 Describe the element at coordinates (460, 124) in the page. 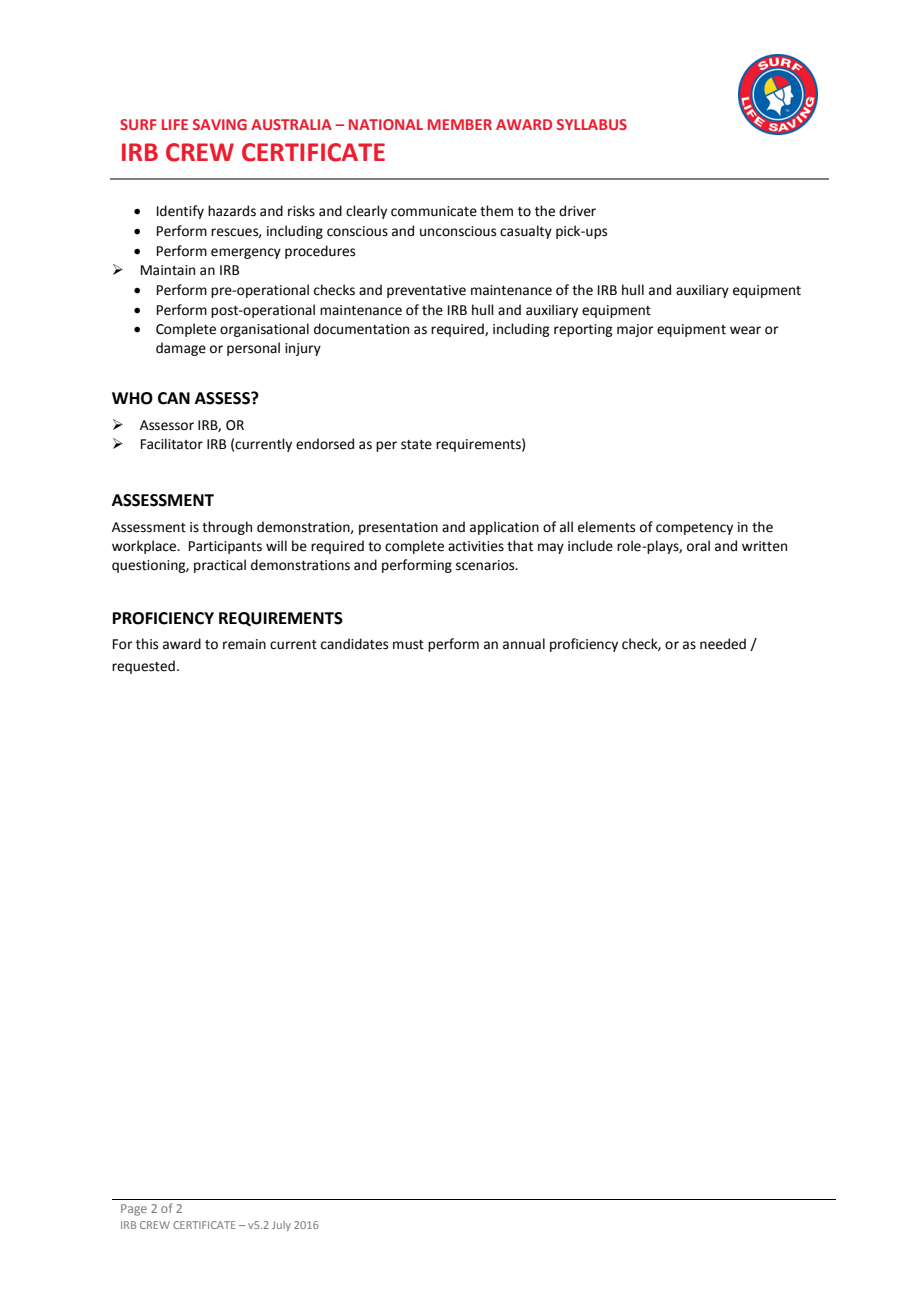

I see `MEMBER` at that location.
